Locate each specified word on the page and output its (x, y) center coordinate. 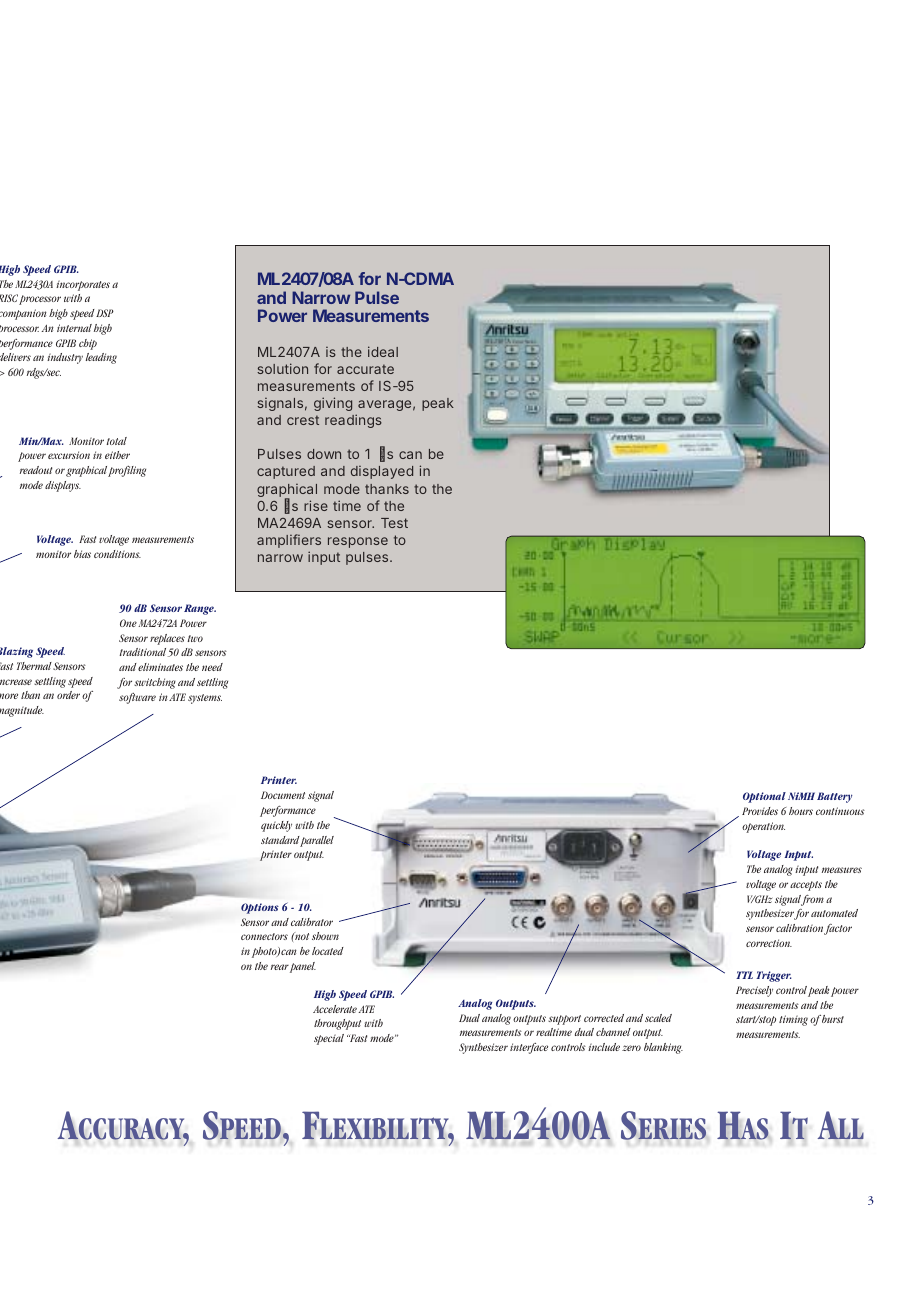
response (358, 542)
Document (283, 795)
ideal (383, 351)
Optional (764, 797)
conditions (117, 554)
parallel (316, 841)
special (329, 1039)
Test (394, 523)
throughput (337, 1024)
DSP (105, 313)
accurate (365, 369)
